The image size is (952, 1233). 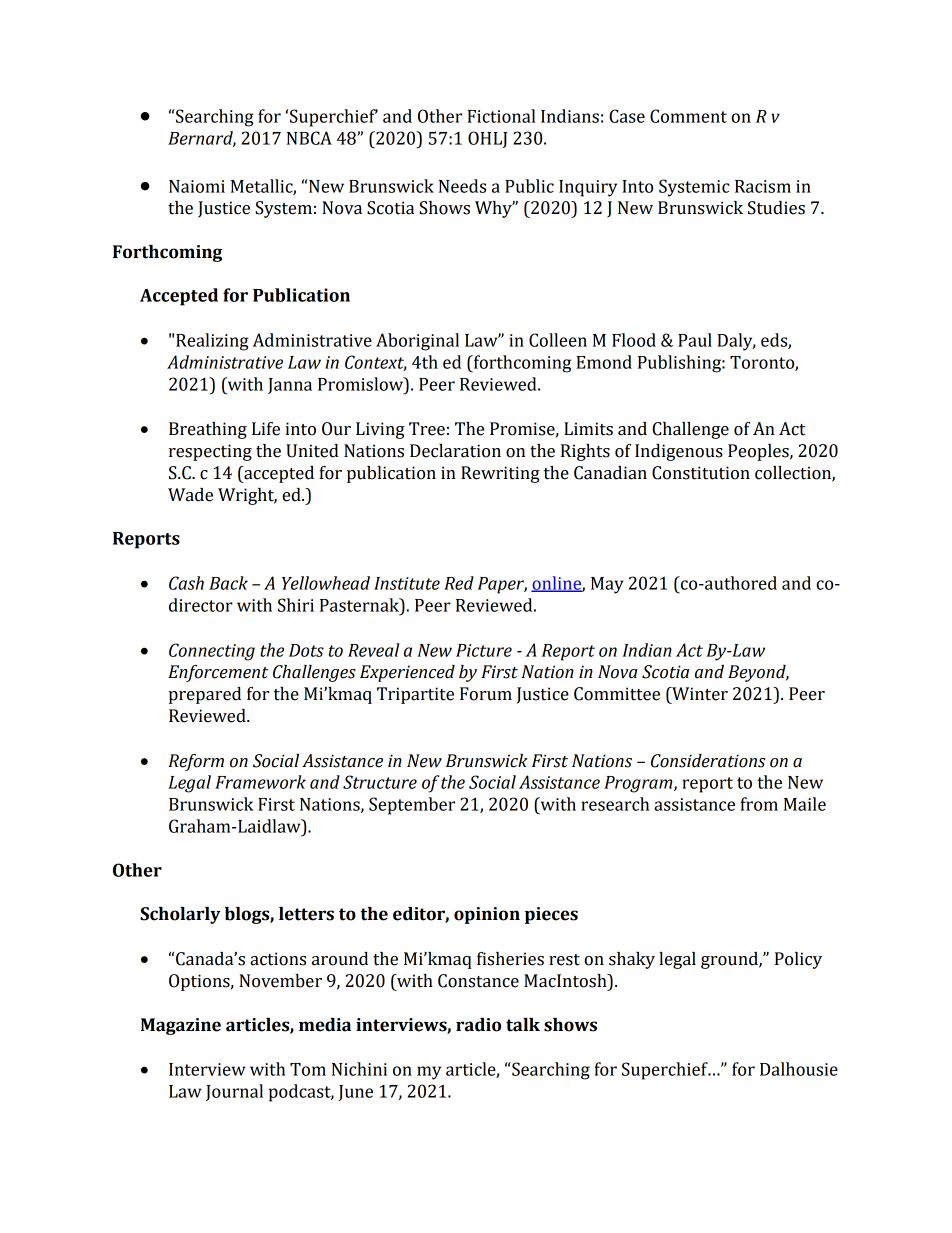 I want to click on Journal, so click(x=234, y=1092).
